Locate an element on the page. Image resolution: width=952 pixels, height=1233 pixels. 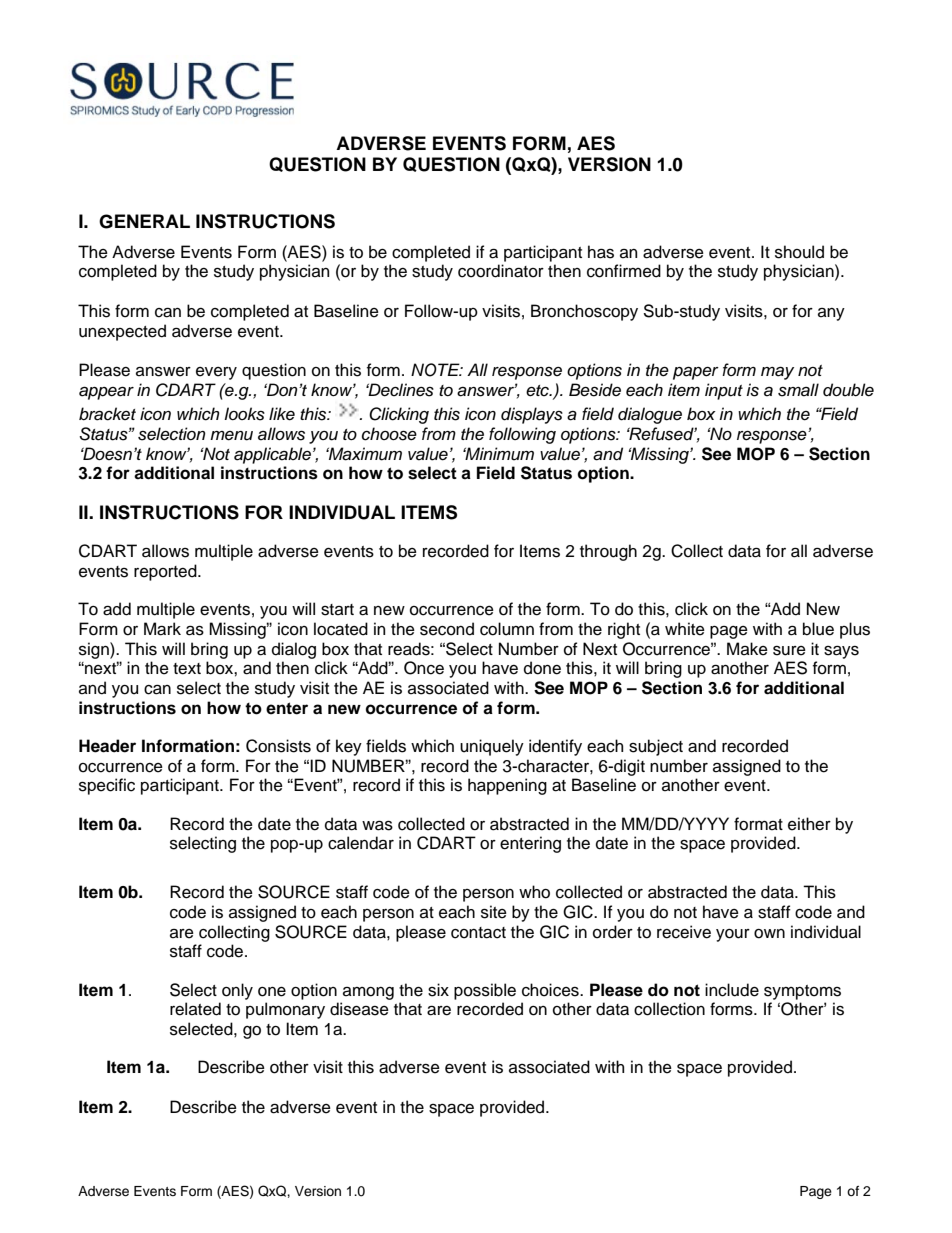
GENERAL is located at coordinates (144, 221).
